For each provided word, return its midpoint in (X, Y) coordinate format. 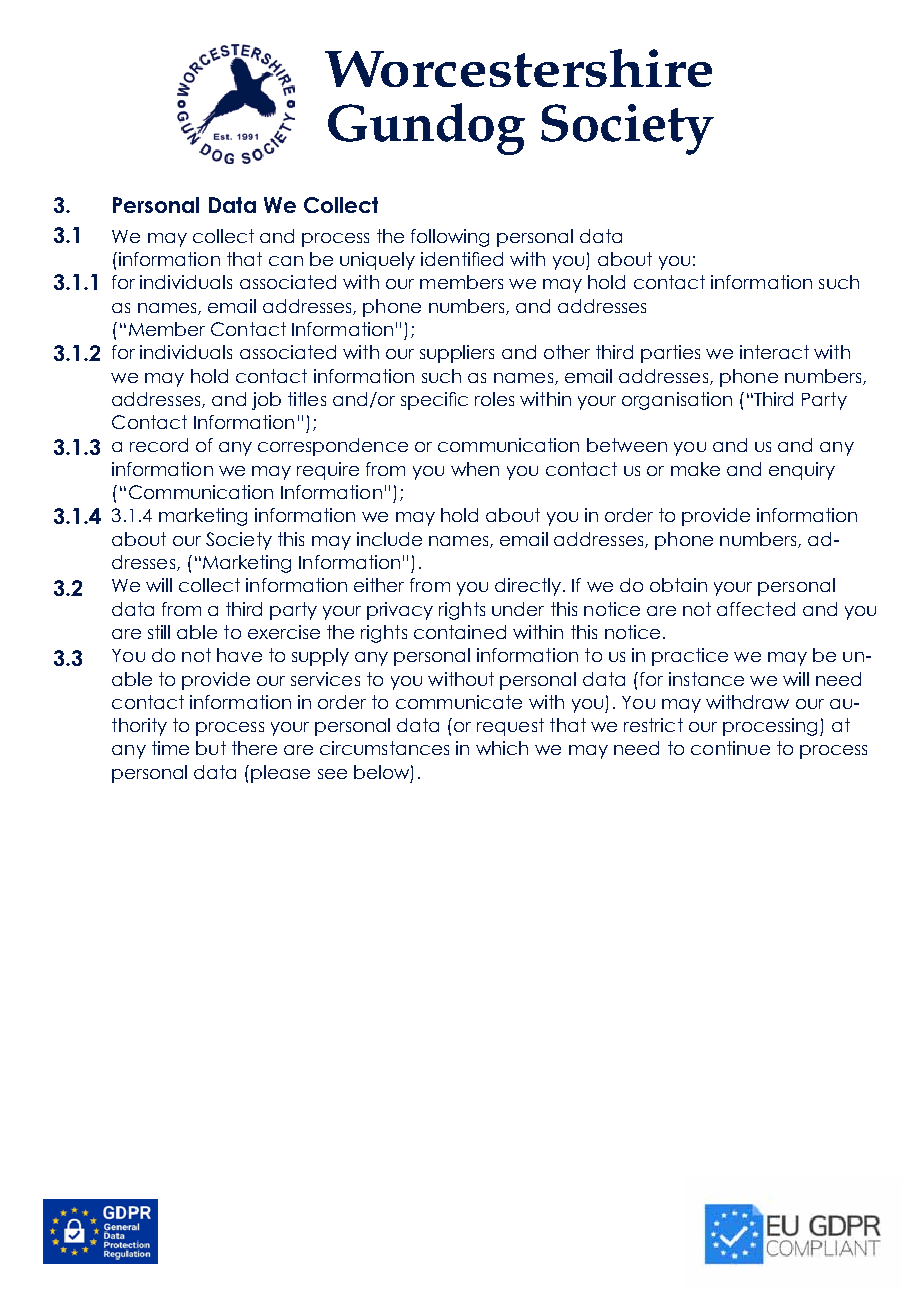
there (254, 748)
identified (462, 259)
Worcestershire (518, 68)
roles (494, 399)
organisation (677, 401)
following (450, 238)
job (266, 401)
